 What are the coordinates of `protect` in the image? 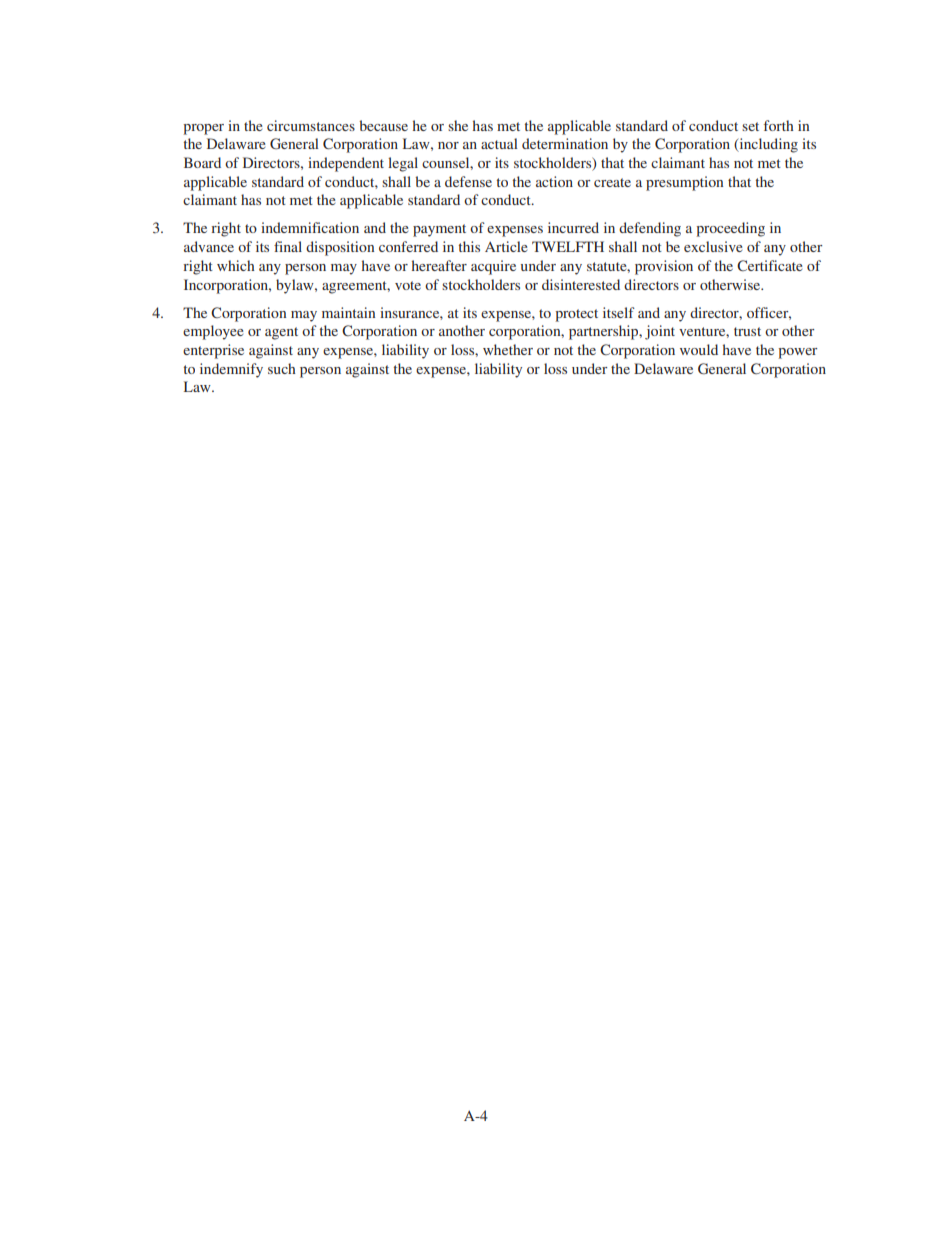 It's located at (576, 315).
